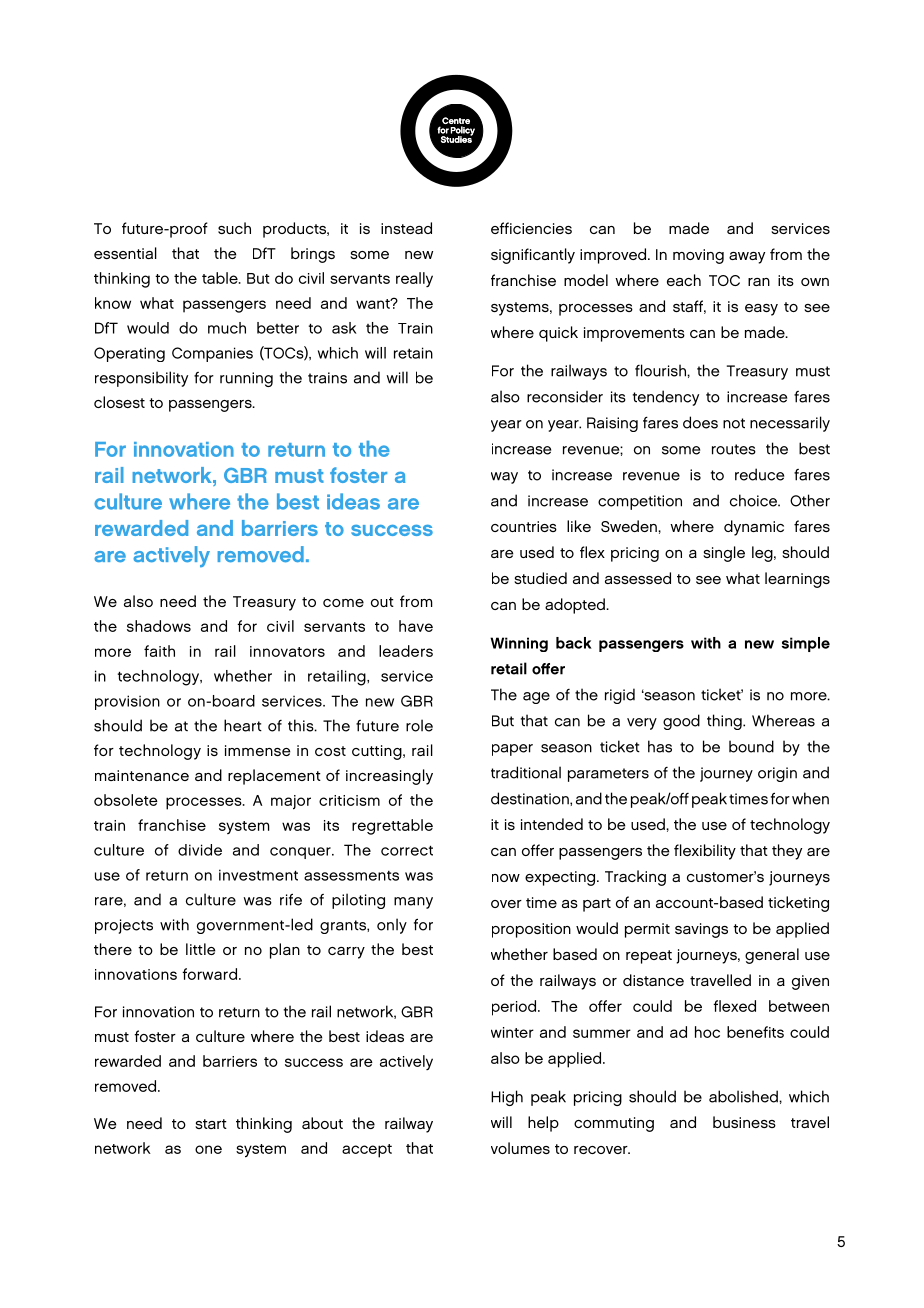 This page has height=1308, width=924. I want to click on start, so click(211, 1124).
